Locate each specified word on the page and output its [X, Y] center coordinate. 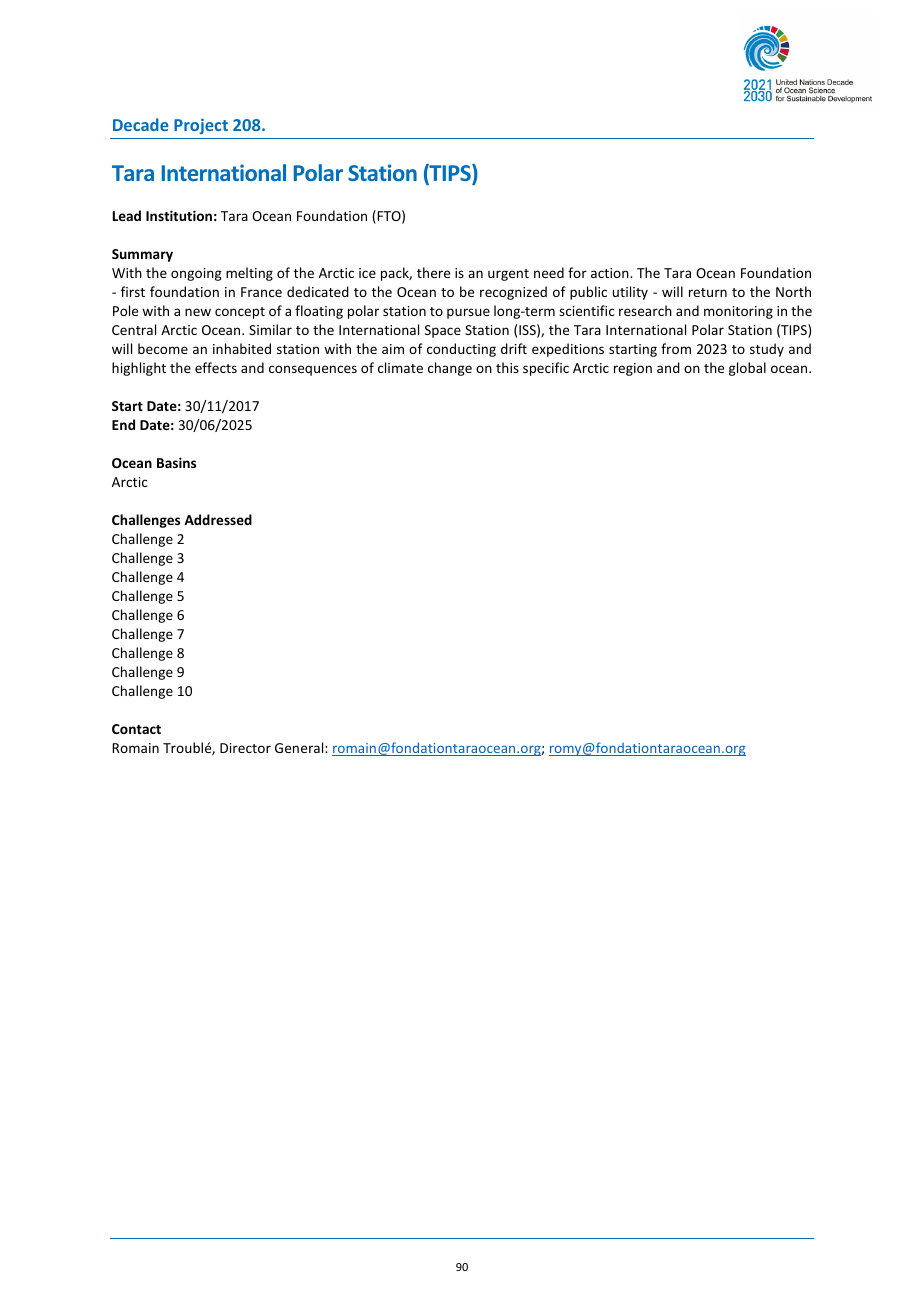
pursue [468, 313]
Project [201, 126]
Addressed [218, 519]
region [633, 369]
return [708, 292]
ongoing [196, 274]
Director [245, 748]
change [450, 369]
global [747, 369]
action [611, 273]
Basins [176, 462]
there [433, 272]
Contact [136, 729]
